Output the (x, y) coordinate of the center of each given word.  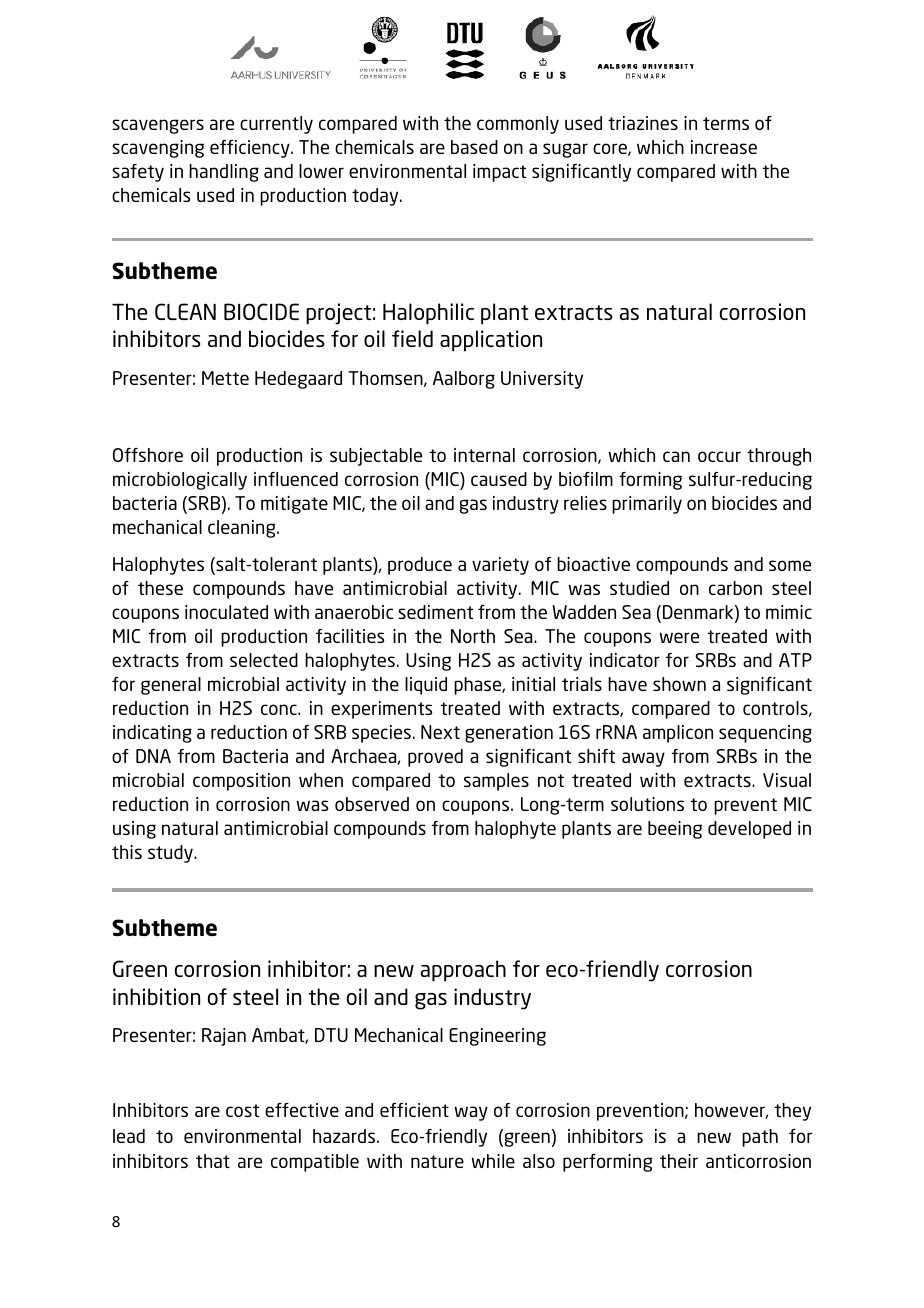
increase (724, 147)
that (213, 1161)
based (474, 147)
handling (224, 173)
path (760, 1138)
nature (437, 1161)
